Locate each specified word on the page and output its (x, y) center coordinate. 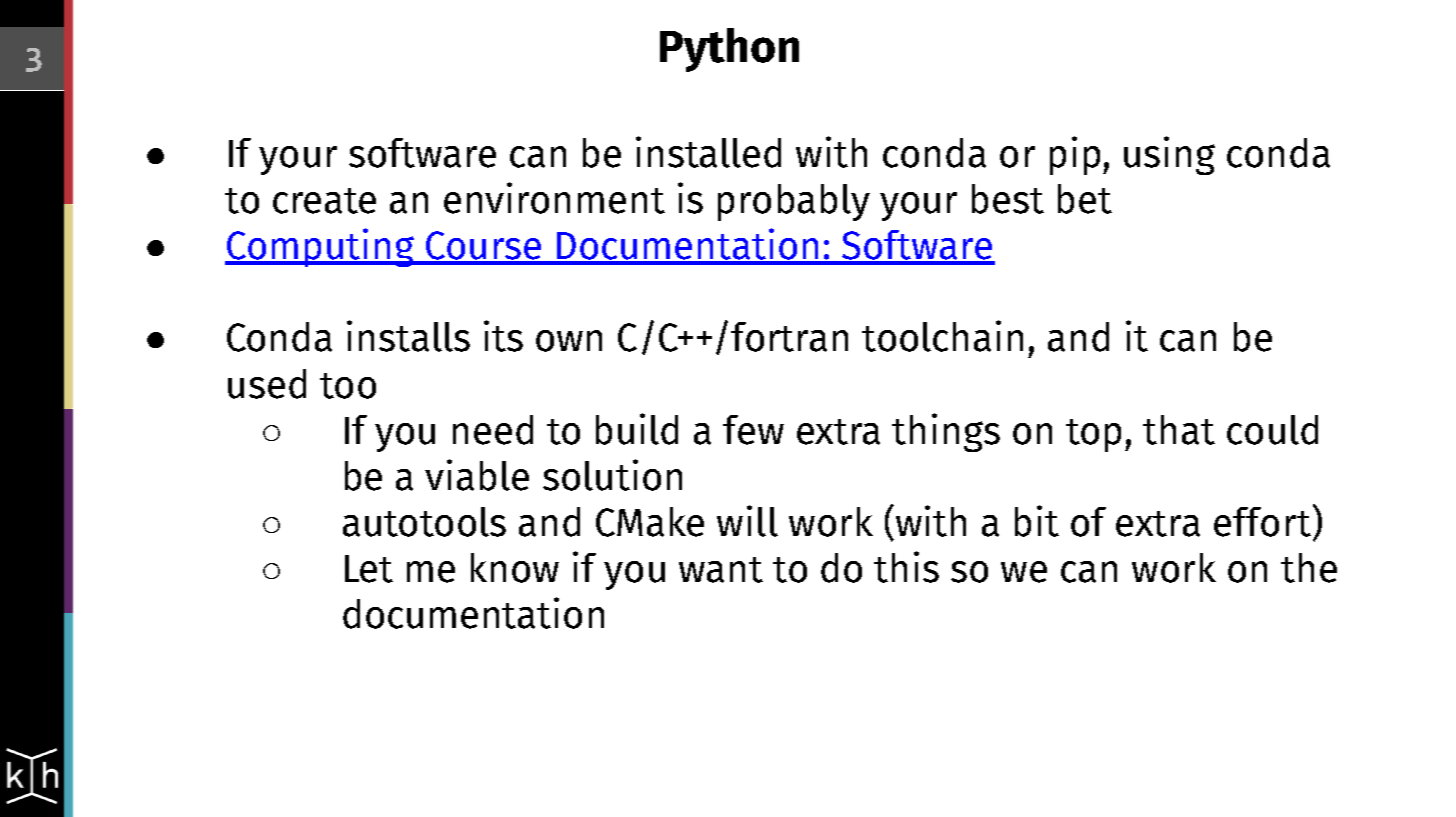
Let (369, 569)
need (493, 430)
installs (408, 336)
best (1008, 199)
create (324, 201)
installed (708, 152)
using (1169, 155)
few (753, 430)
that (1179, 430)
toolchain (942, 336)
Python (729, 50)
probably (794, 202)
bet (1085, 199)
